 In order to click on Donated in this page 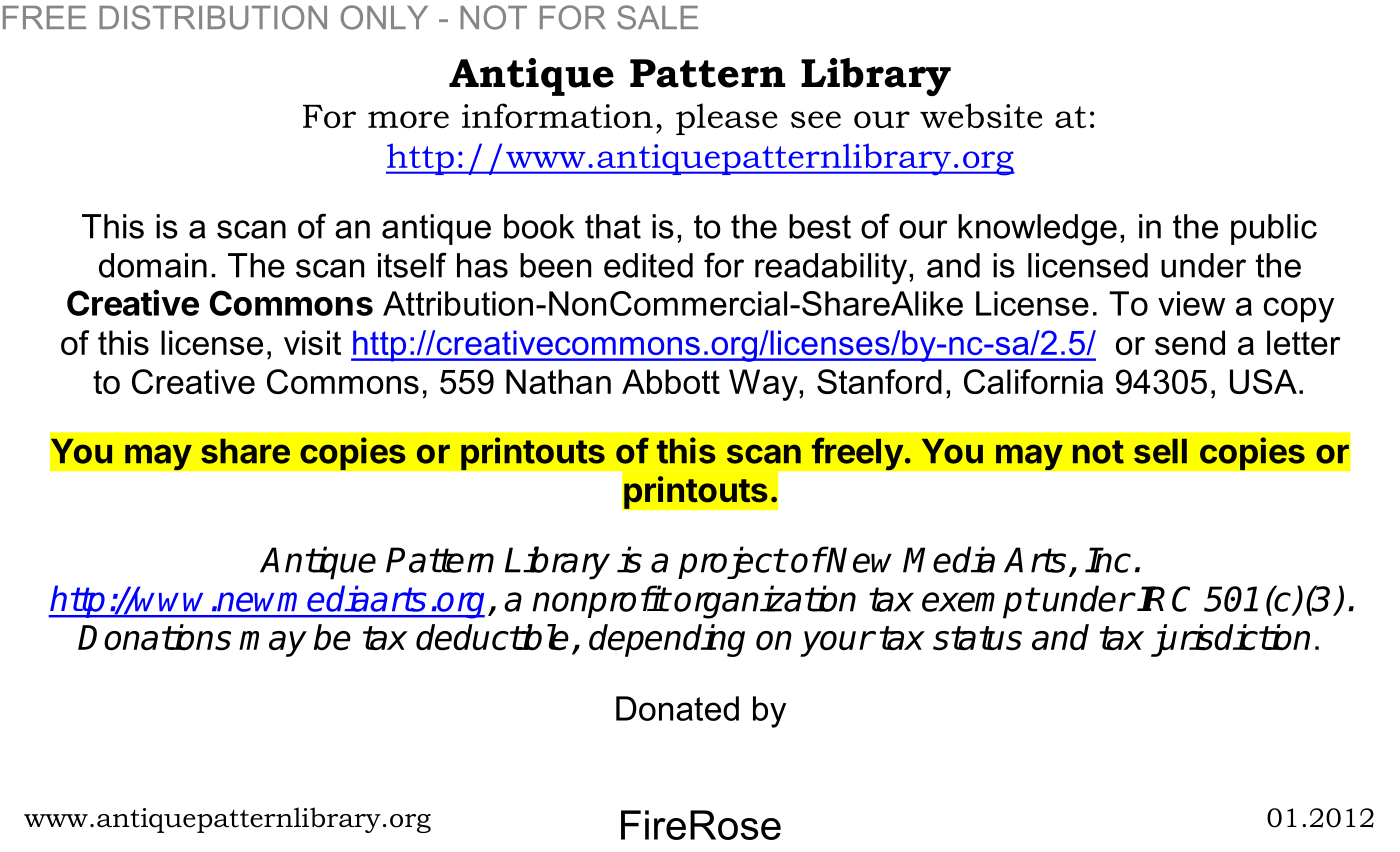, I will do `click(677, 708)`.
